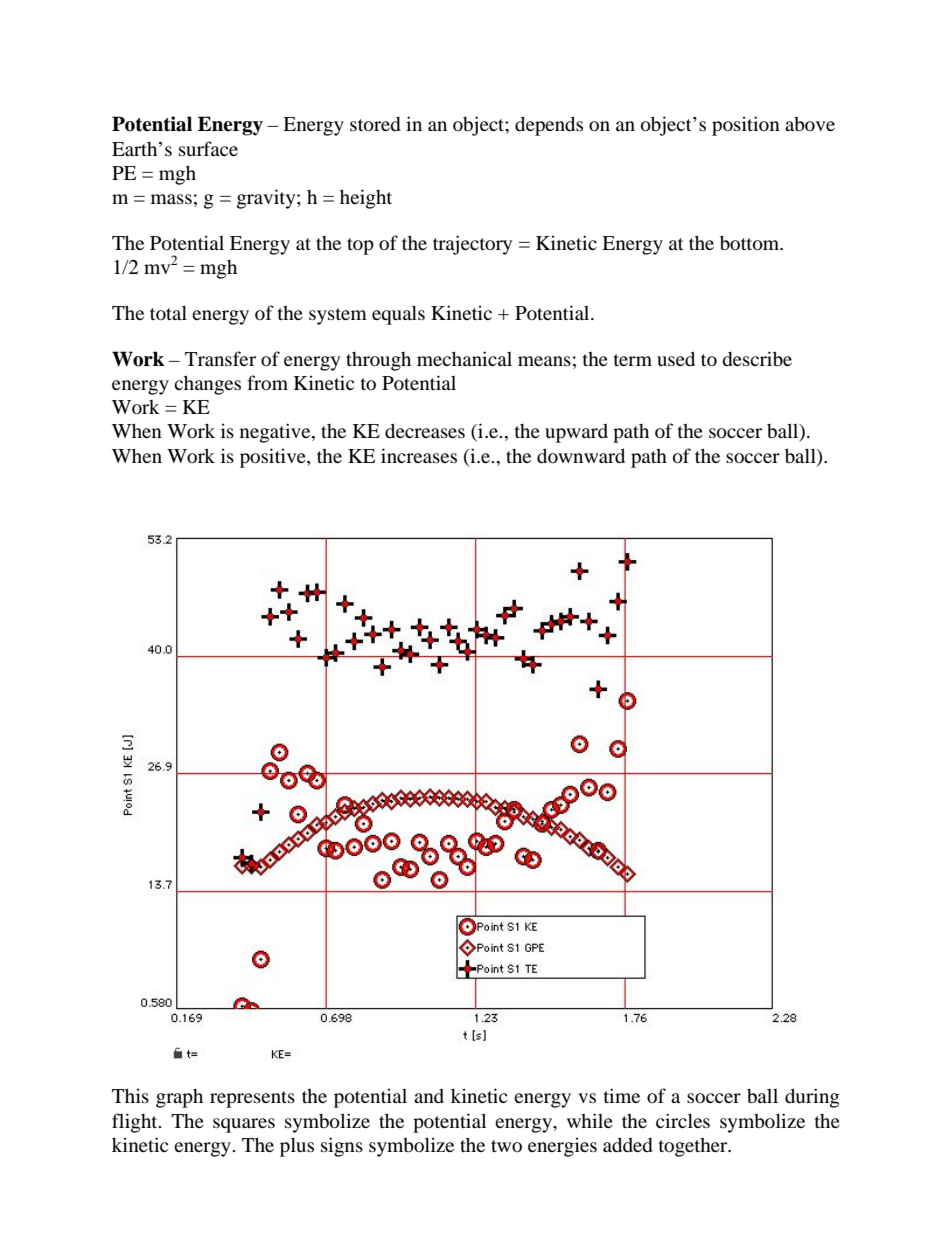 The width and height of the screenshot is (952, 1233). Describe the element at coordinates (208, 148) in the screenshot. I see `surface` at that location.
